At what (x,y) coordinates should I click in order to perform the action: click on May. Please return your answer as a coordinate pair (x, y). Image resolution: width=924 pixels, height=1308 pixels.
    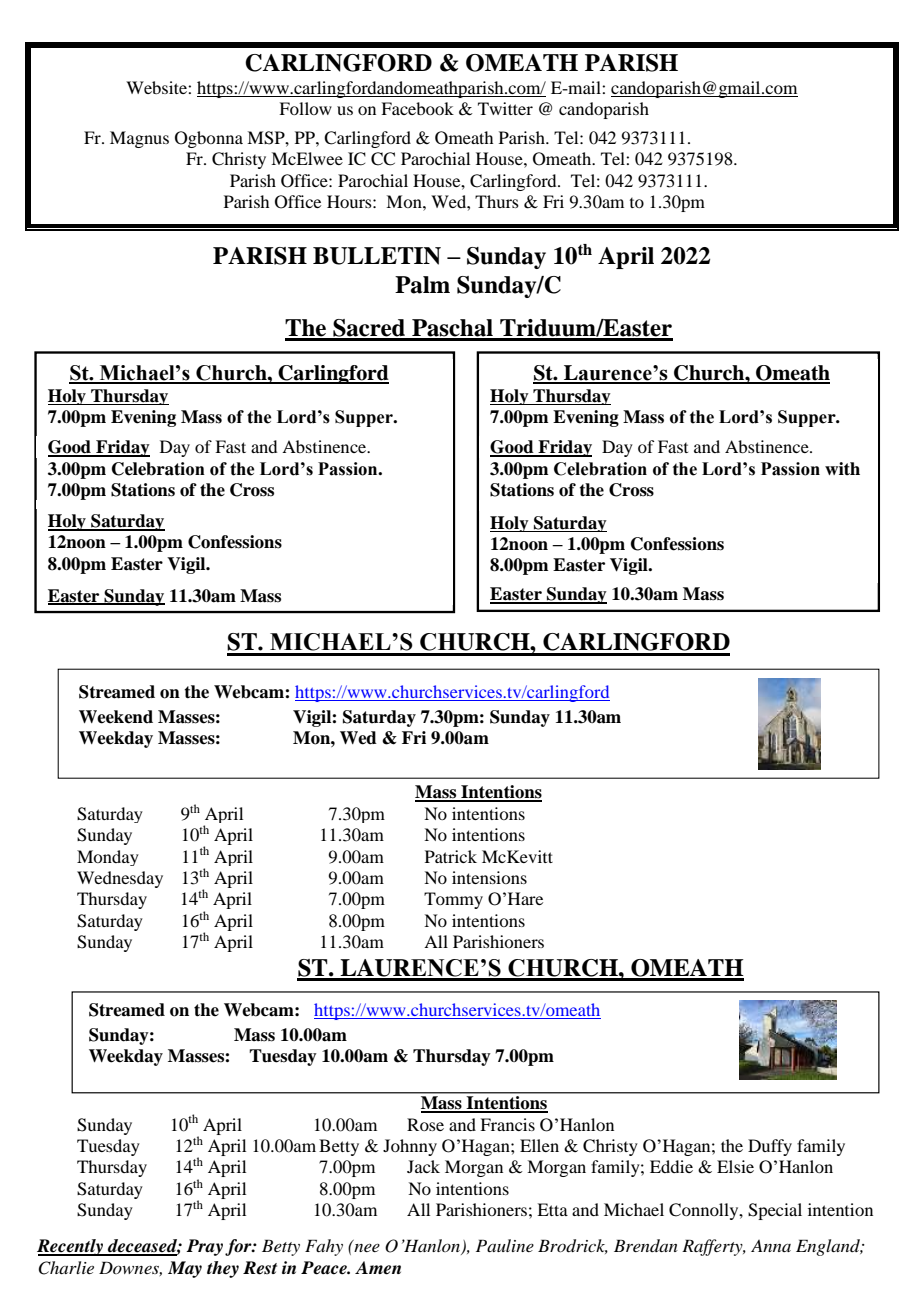
    Looking at the image, I should click on (185, 1269).
